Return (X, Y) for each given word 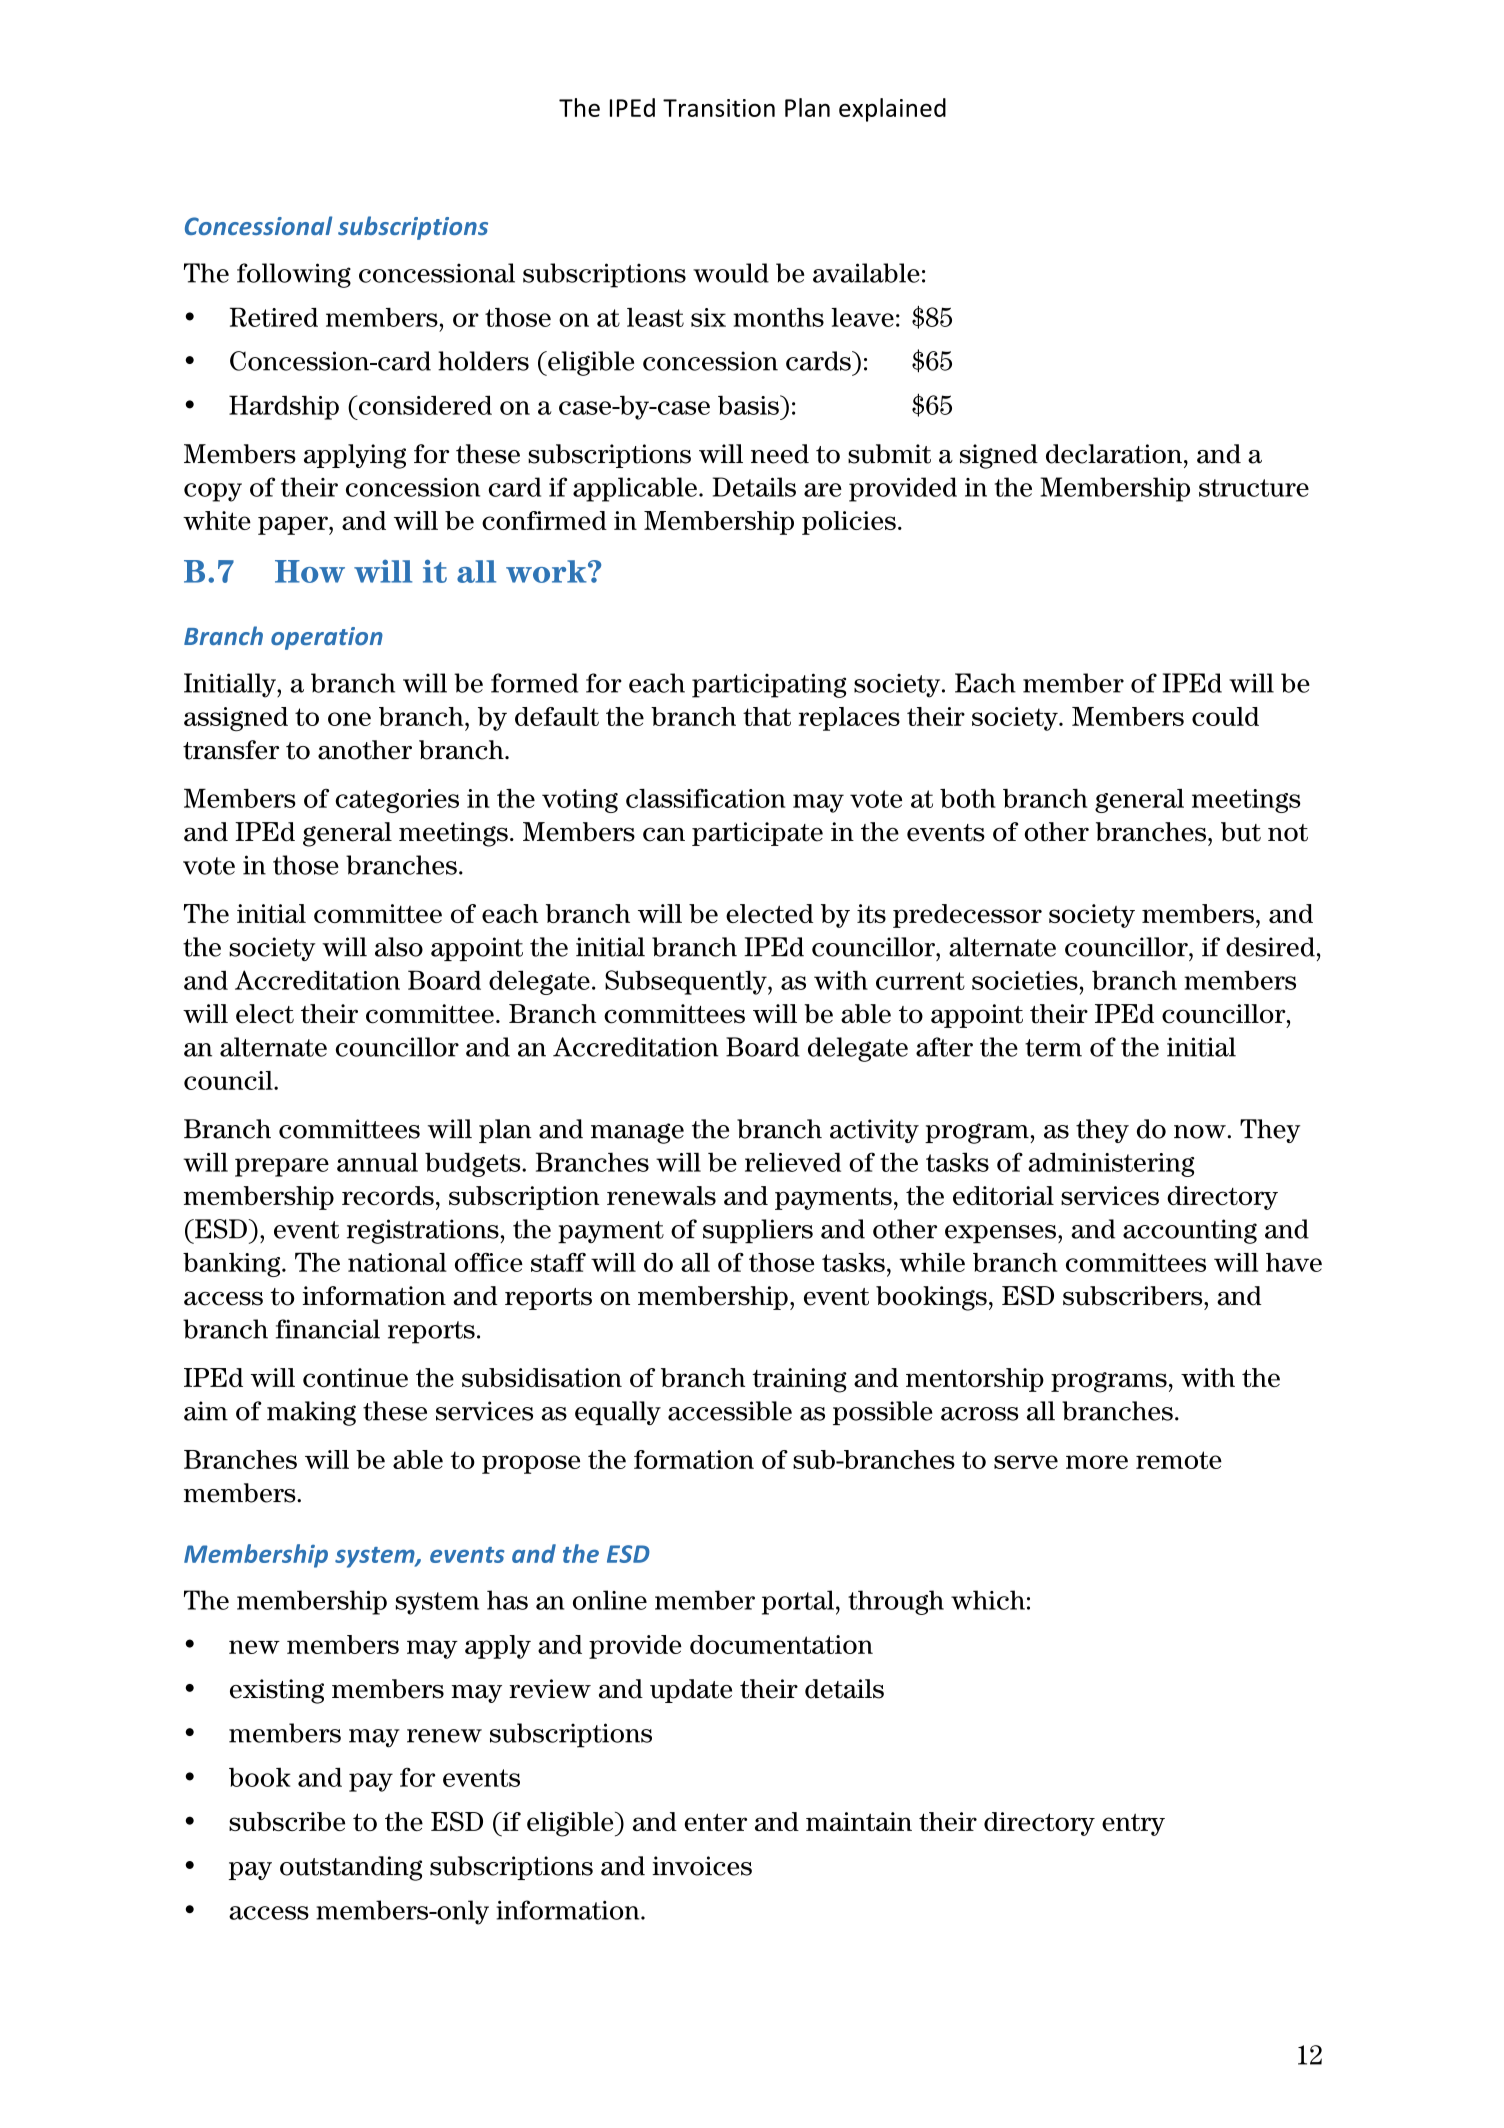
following (294, 275)
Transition (719, 108)
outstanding (351, 1868)
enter (715, 1822)
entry (1133, 1825)
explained (892, 110)
